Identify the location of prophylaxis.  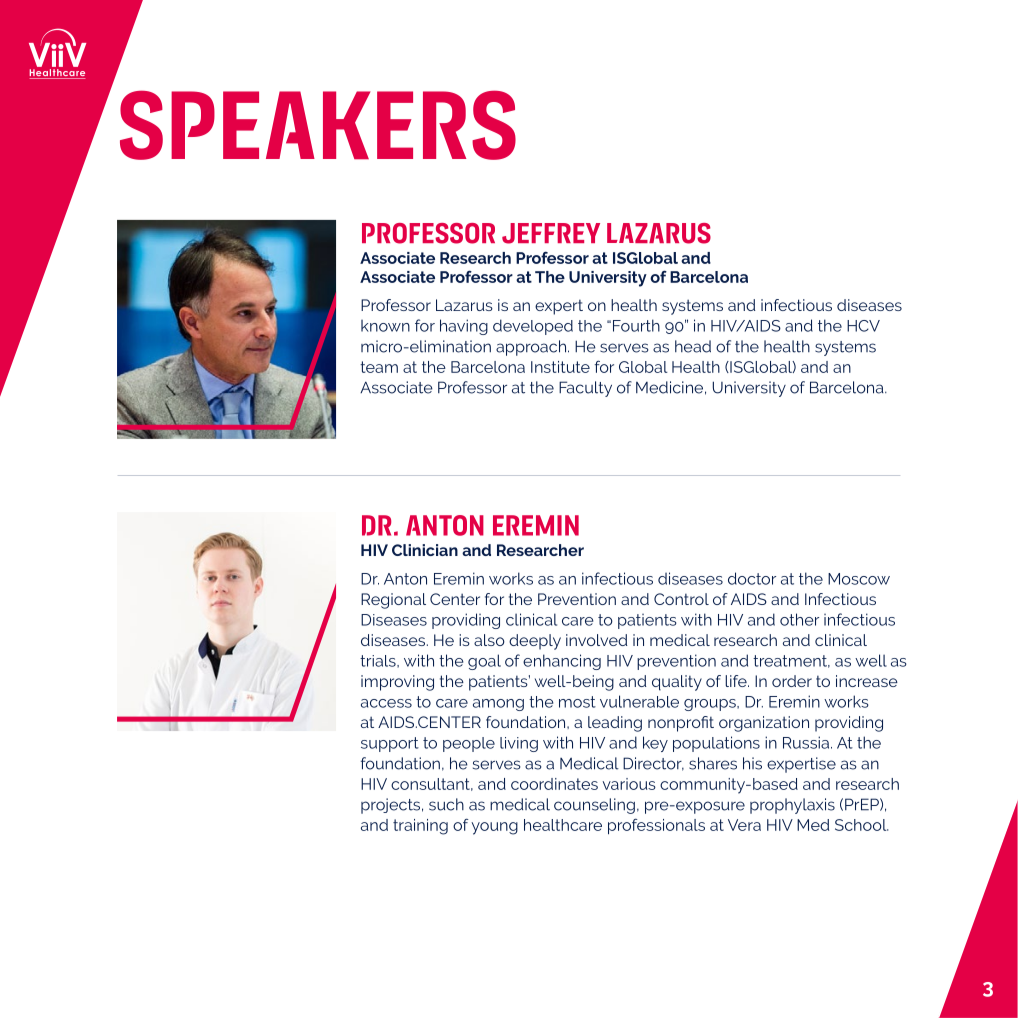
(792, 806).
